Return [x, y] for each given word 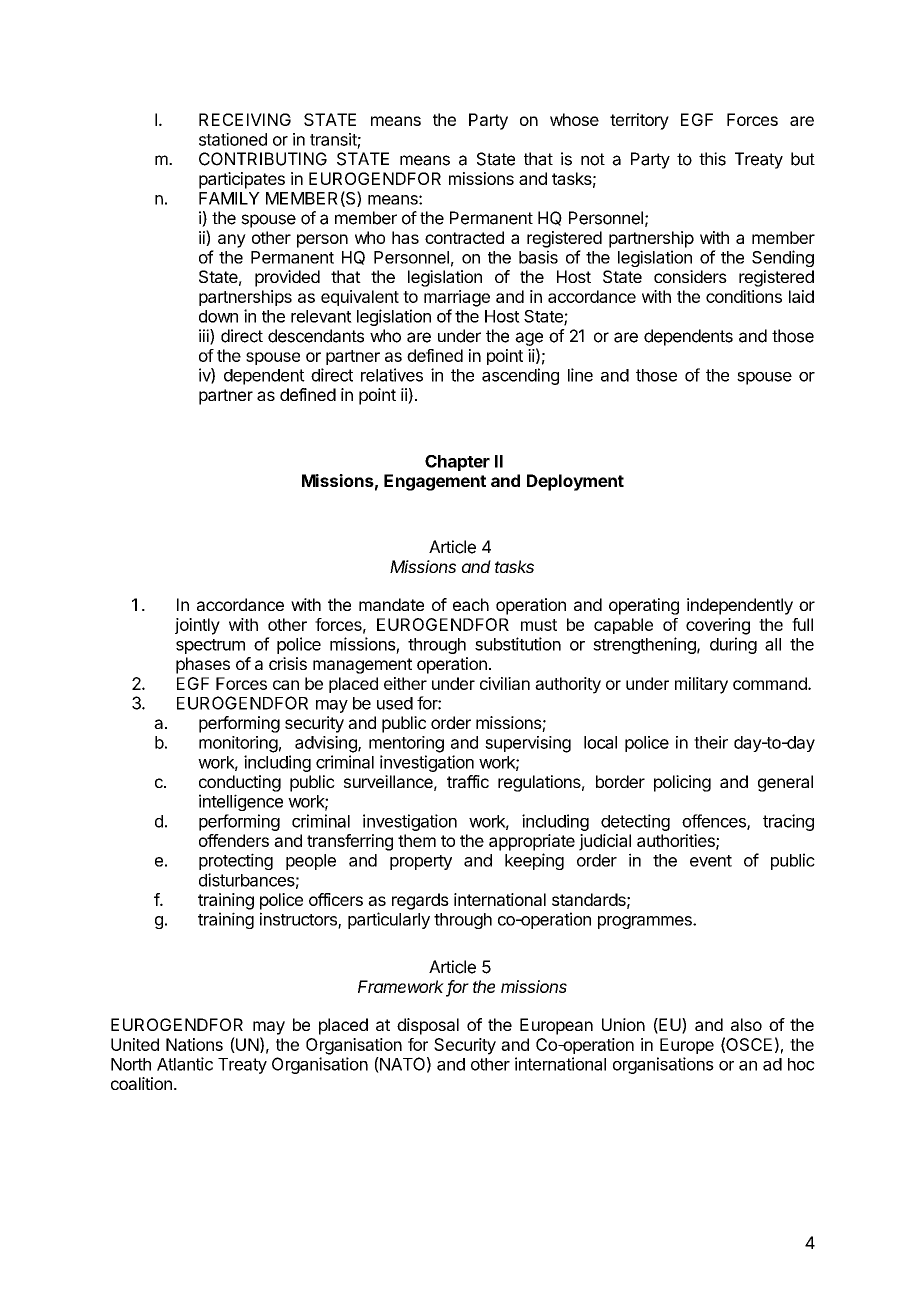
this [712, 159]
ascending [520, 376]
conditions [744, 296]
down [218, 316]
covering [718, 626]
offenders [234, 840]
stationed [233, 139]
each [471, 604]
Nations [194, 1044]
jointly [197, 626]
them [417, 840]
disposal [428, 1026]
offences [715, 822]
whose [574, 119]
